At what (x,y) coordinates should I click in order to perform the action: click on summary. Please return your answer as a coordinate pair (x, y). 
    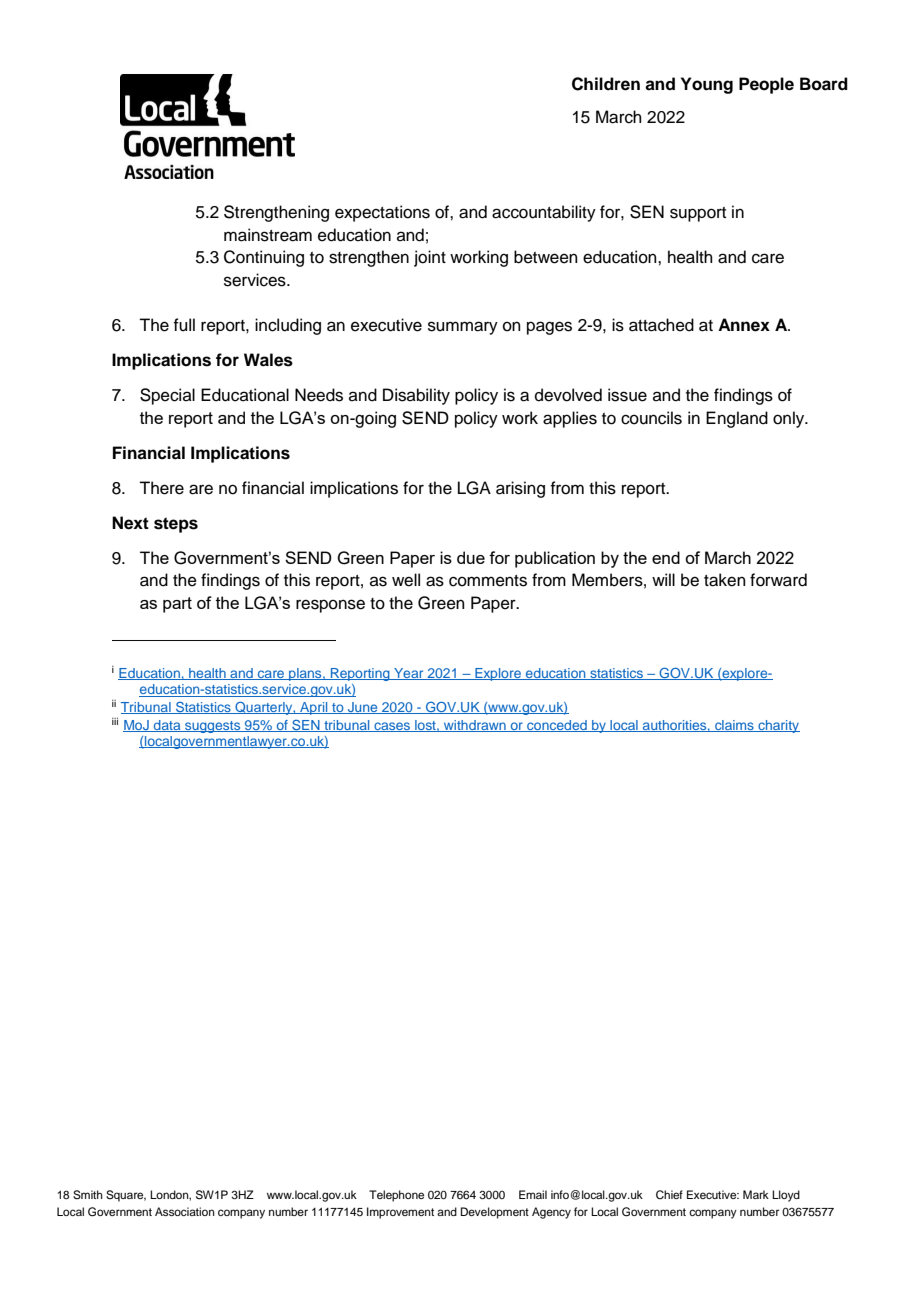
    Looking at the image, I should click on (463, 328).
